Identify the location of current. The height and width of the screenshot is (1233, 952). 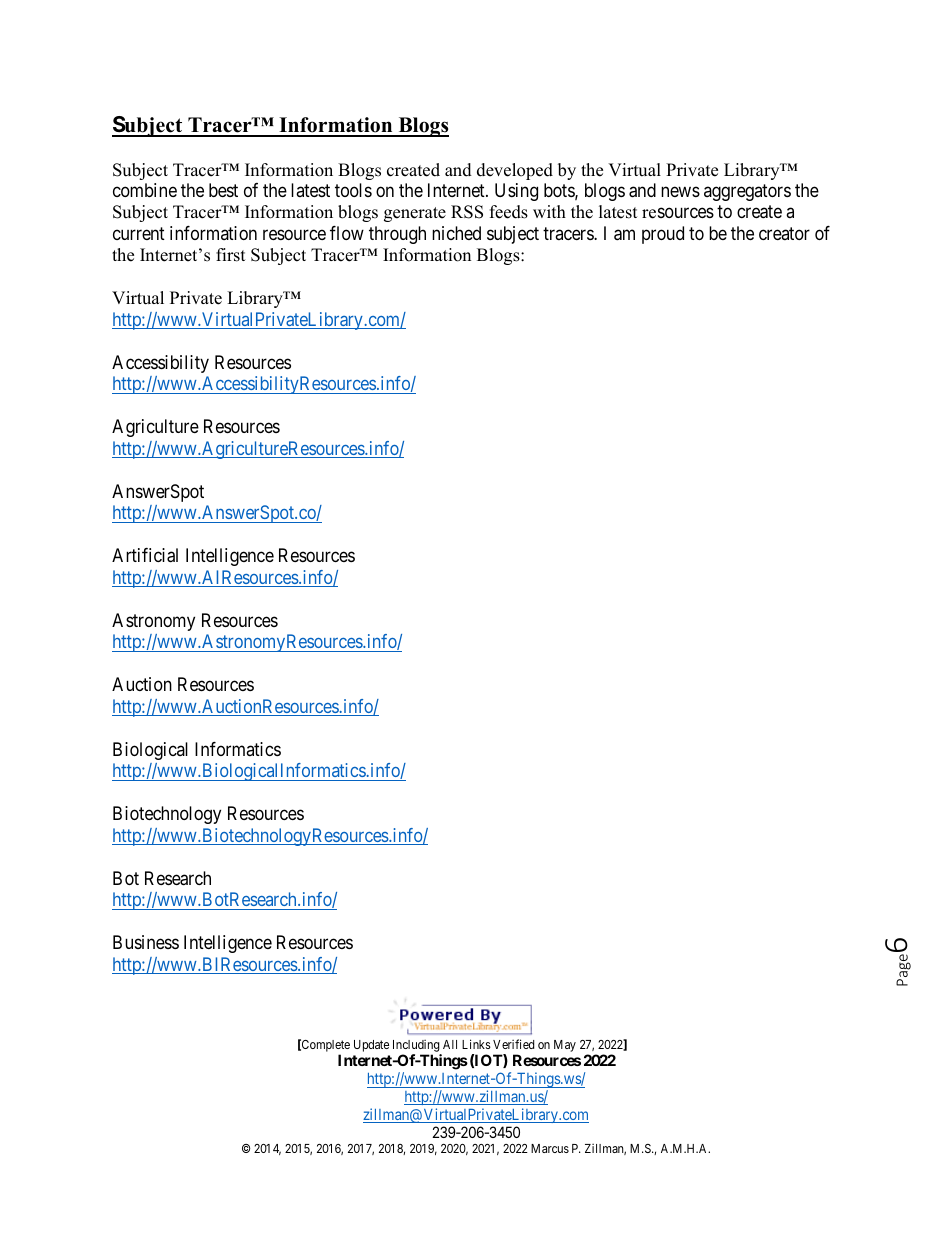
(139, 233).
